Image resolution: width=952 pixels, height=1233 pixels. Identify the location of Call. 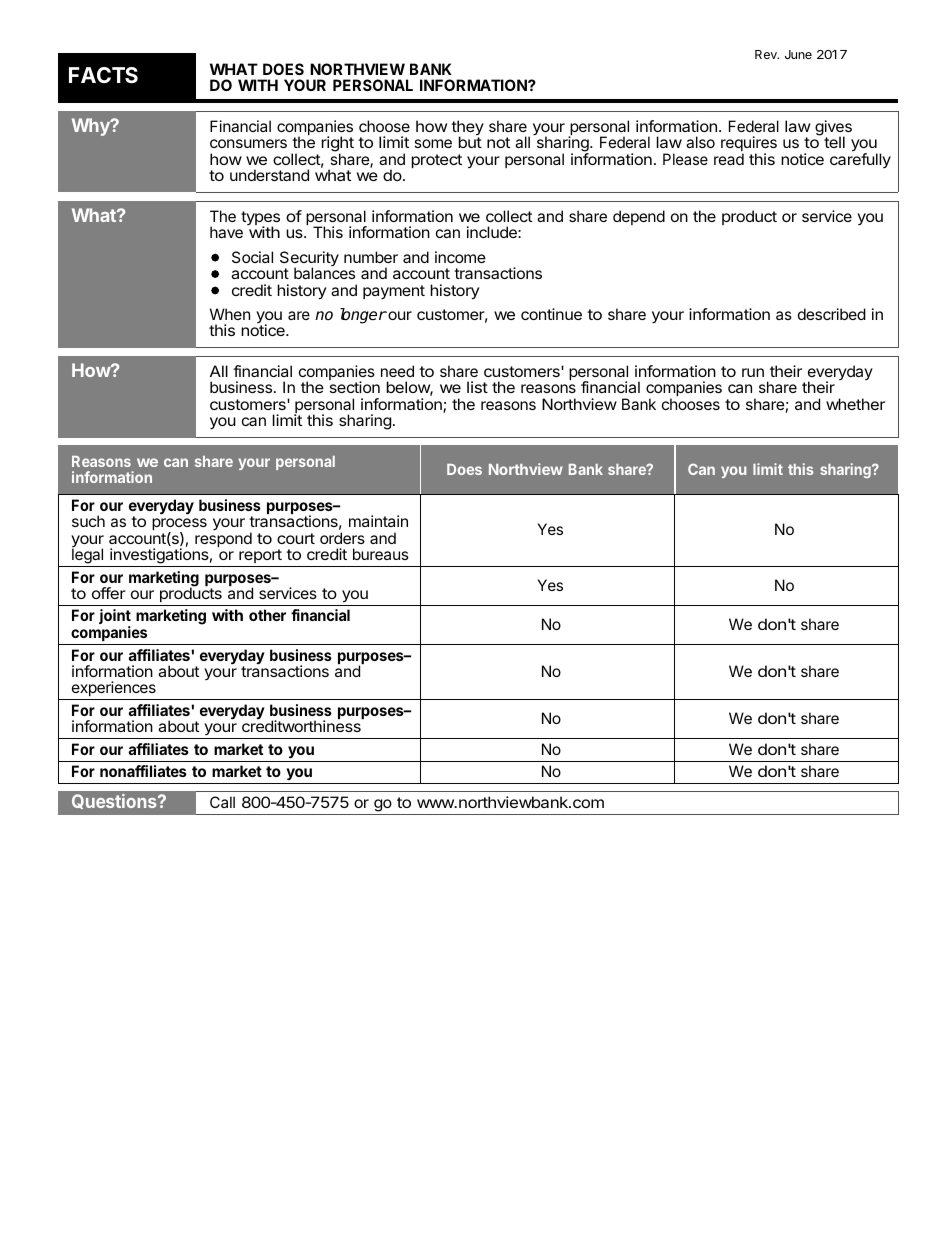
(222, 802).
